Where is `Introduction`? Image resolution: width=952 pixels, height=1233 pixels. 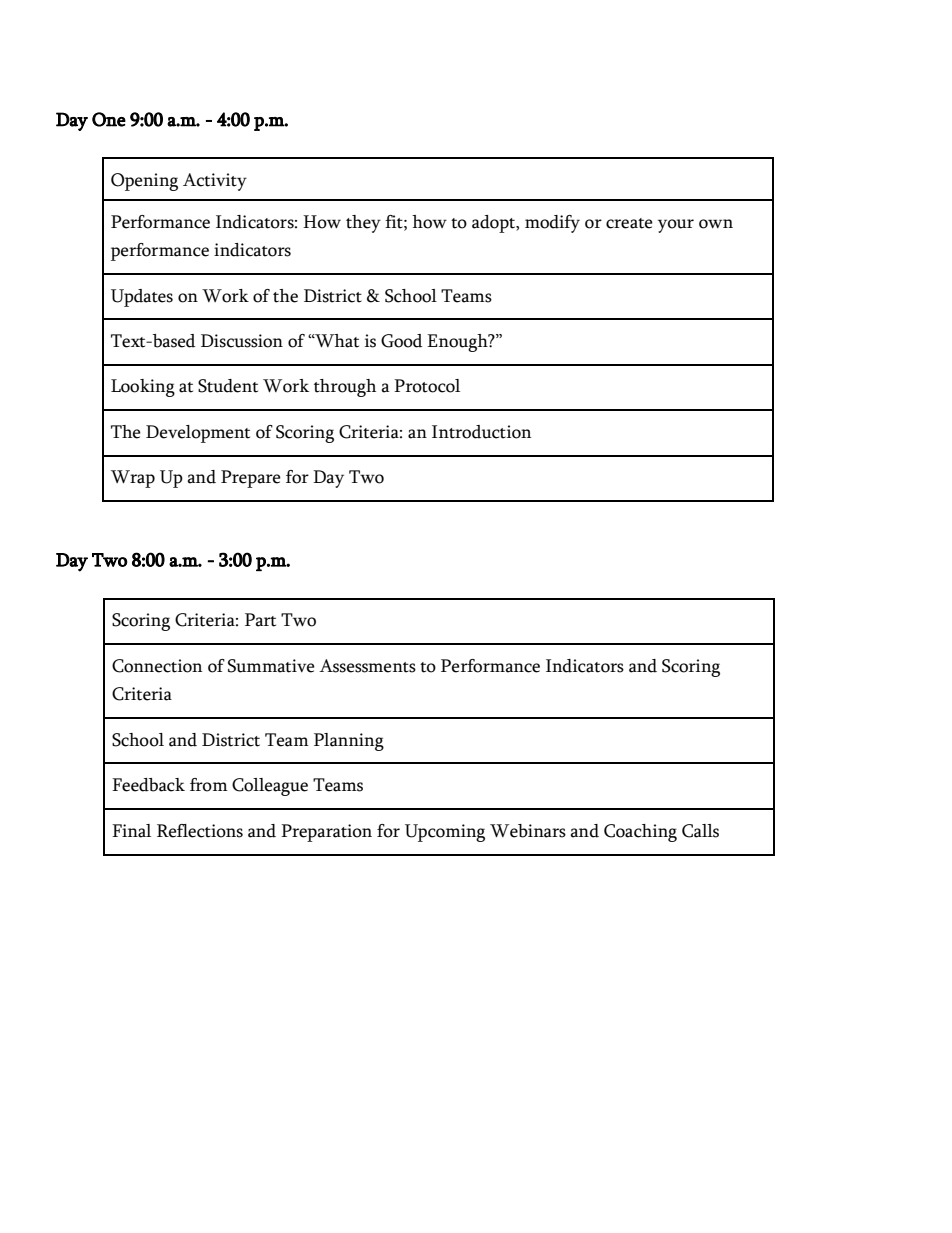
Introduction is located at coordinates (481, 432).
